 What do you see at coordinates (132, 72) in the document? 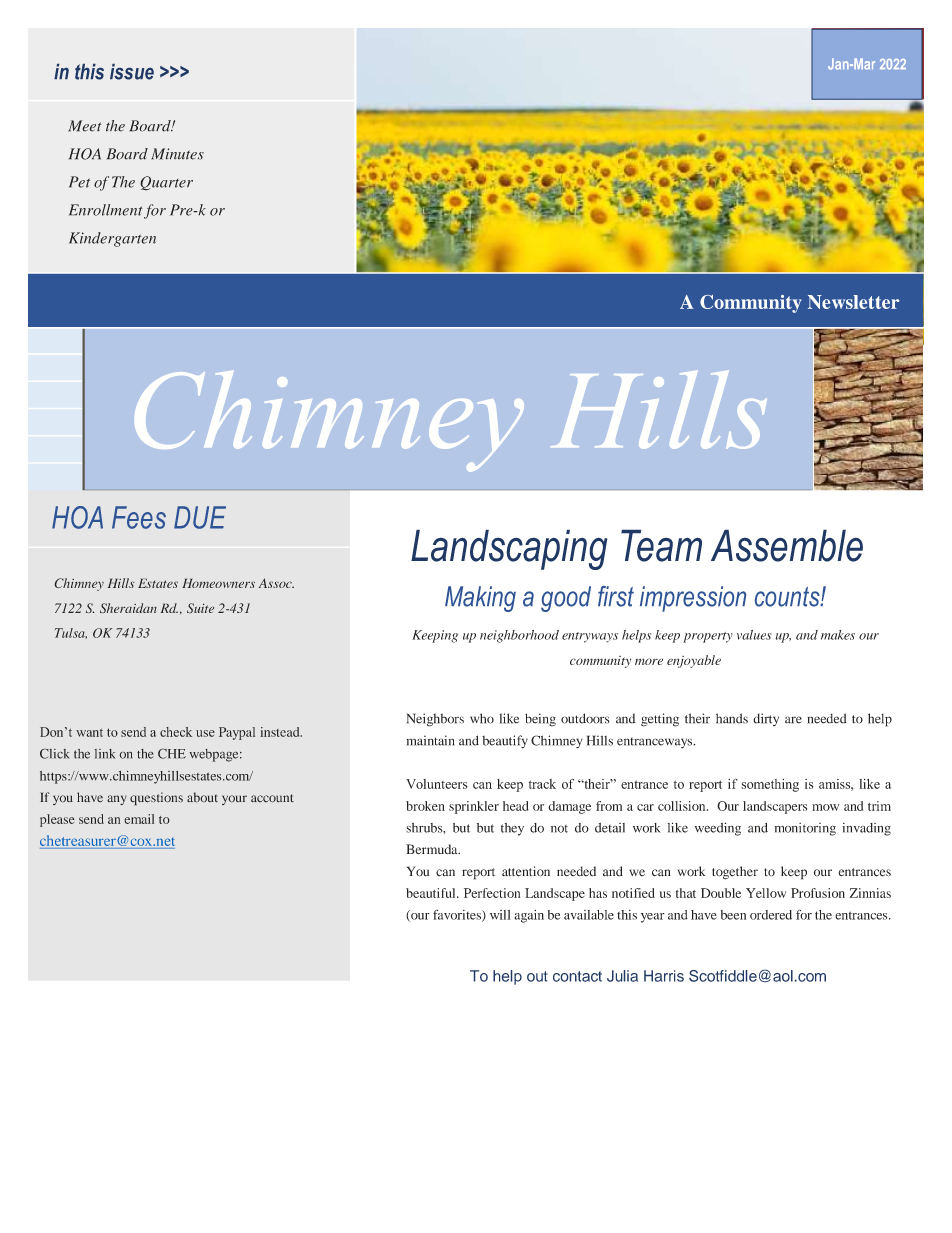
I see `issue` at bounding box center [132, 72].
